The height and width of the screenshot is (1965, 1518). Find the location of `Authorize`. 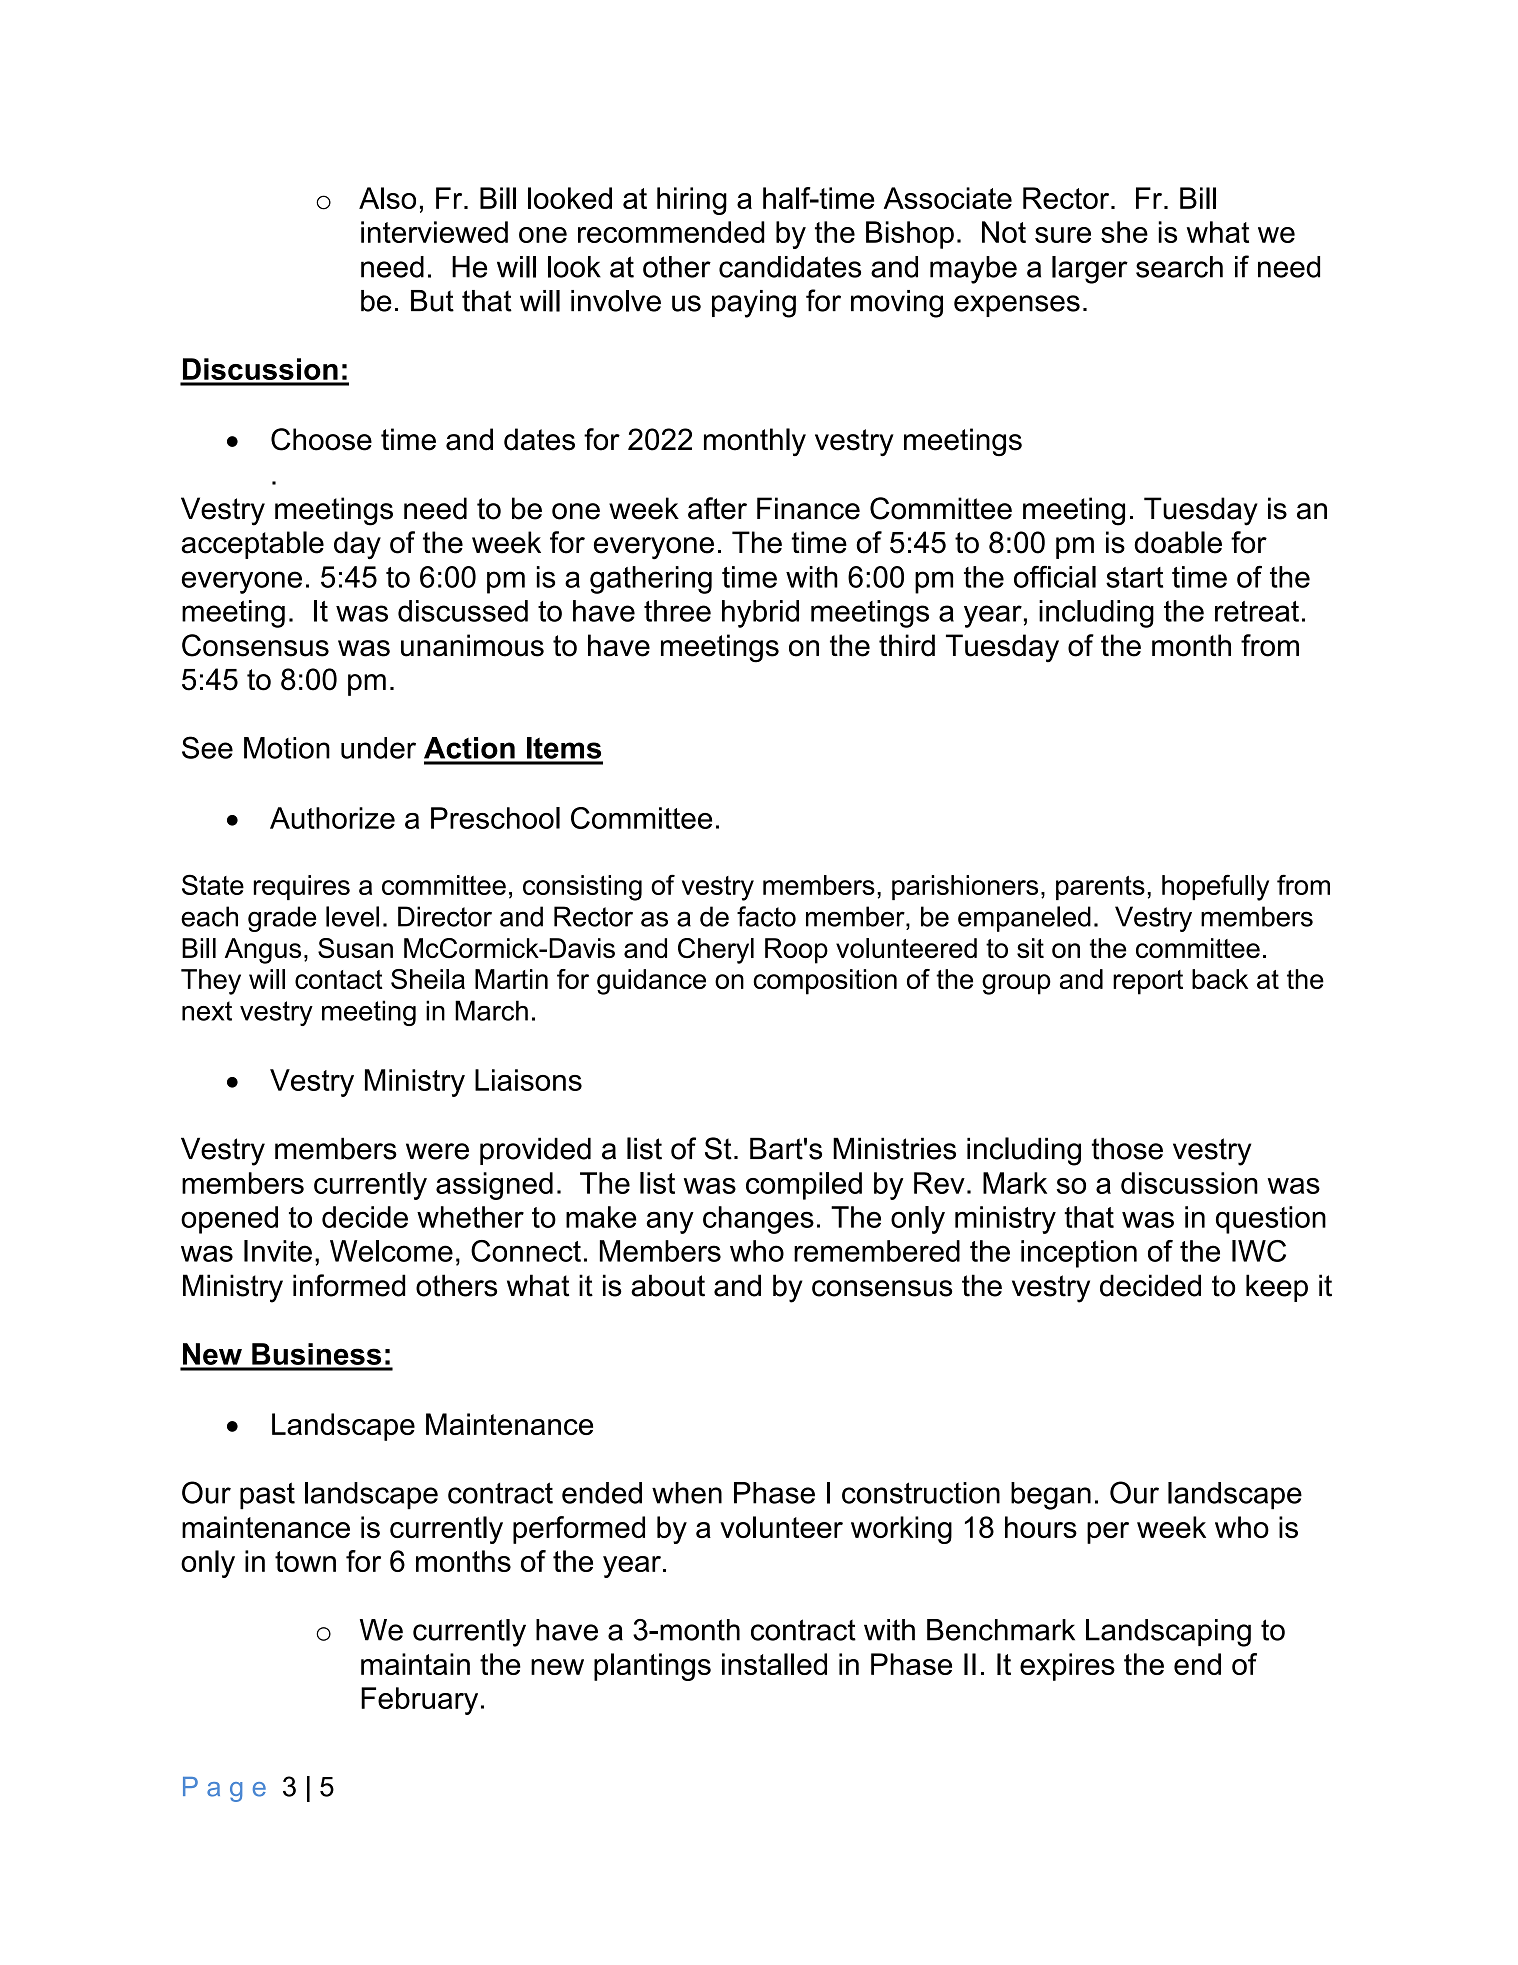

Authorize is located at coordinates (332, 818).
